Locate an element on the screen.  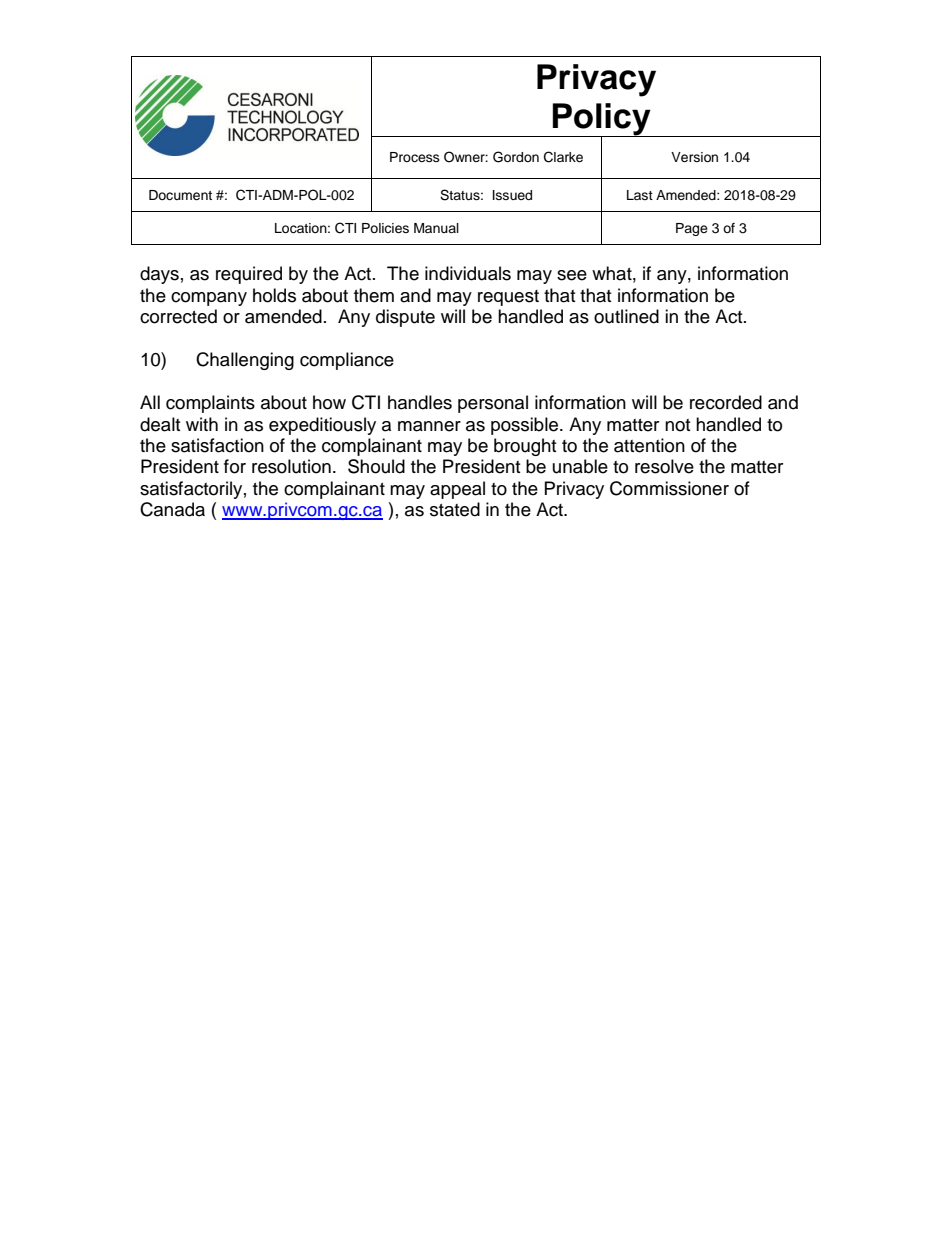
Challenging is located at coordinates (245, 361).
